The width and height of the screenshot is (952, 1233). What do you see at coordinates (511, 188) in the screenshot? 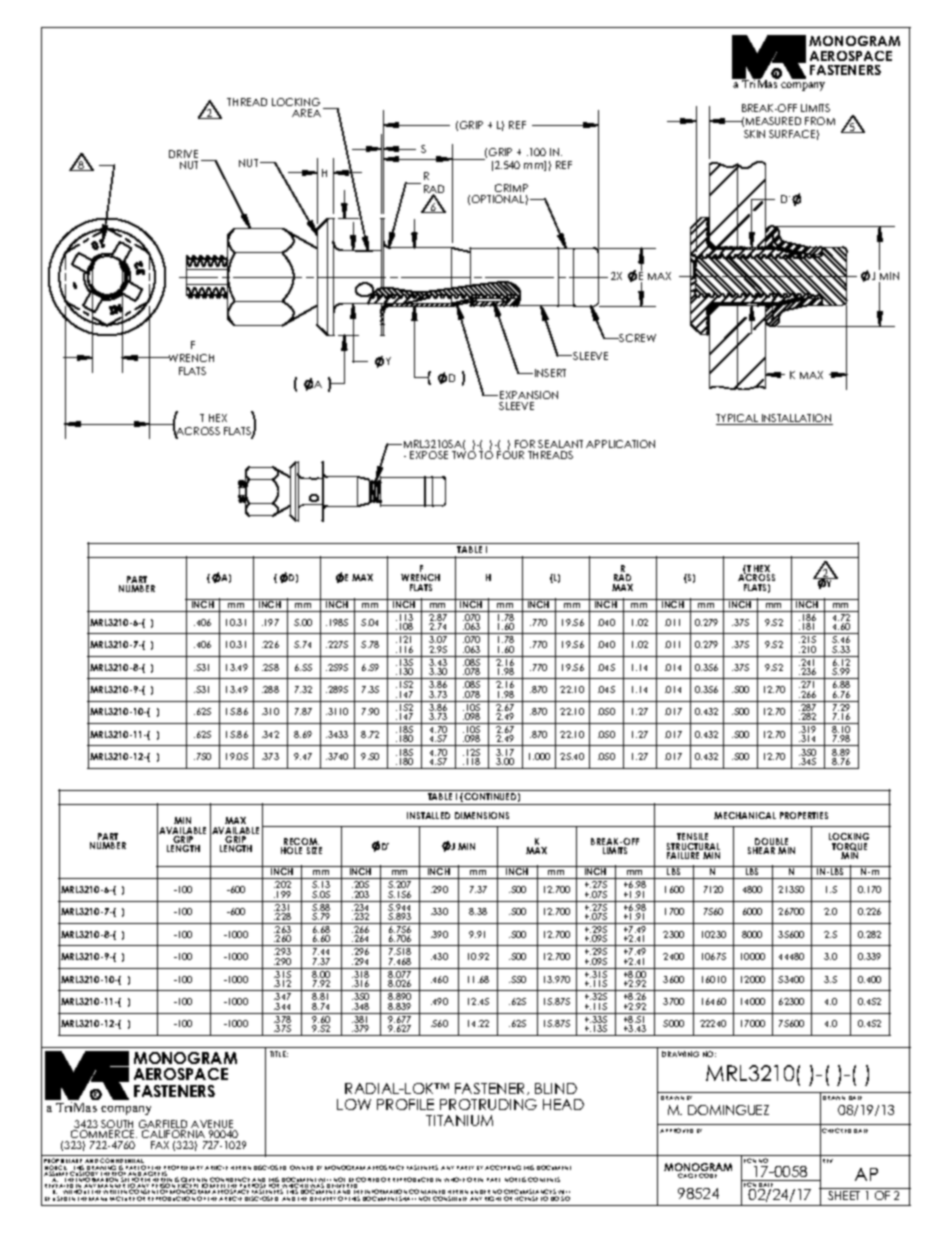
I see `CRIMP` at bounding box center [511, 188].
